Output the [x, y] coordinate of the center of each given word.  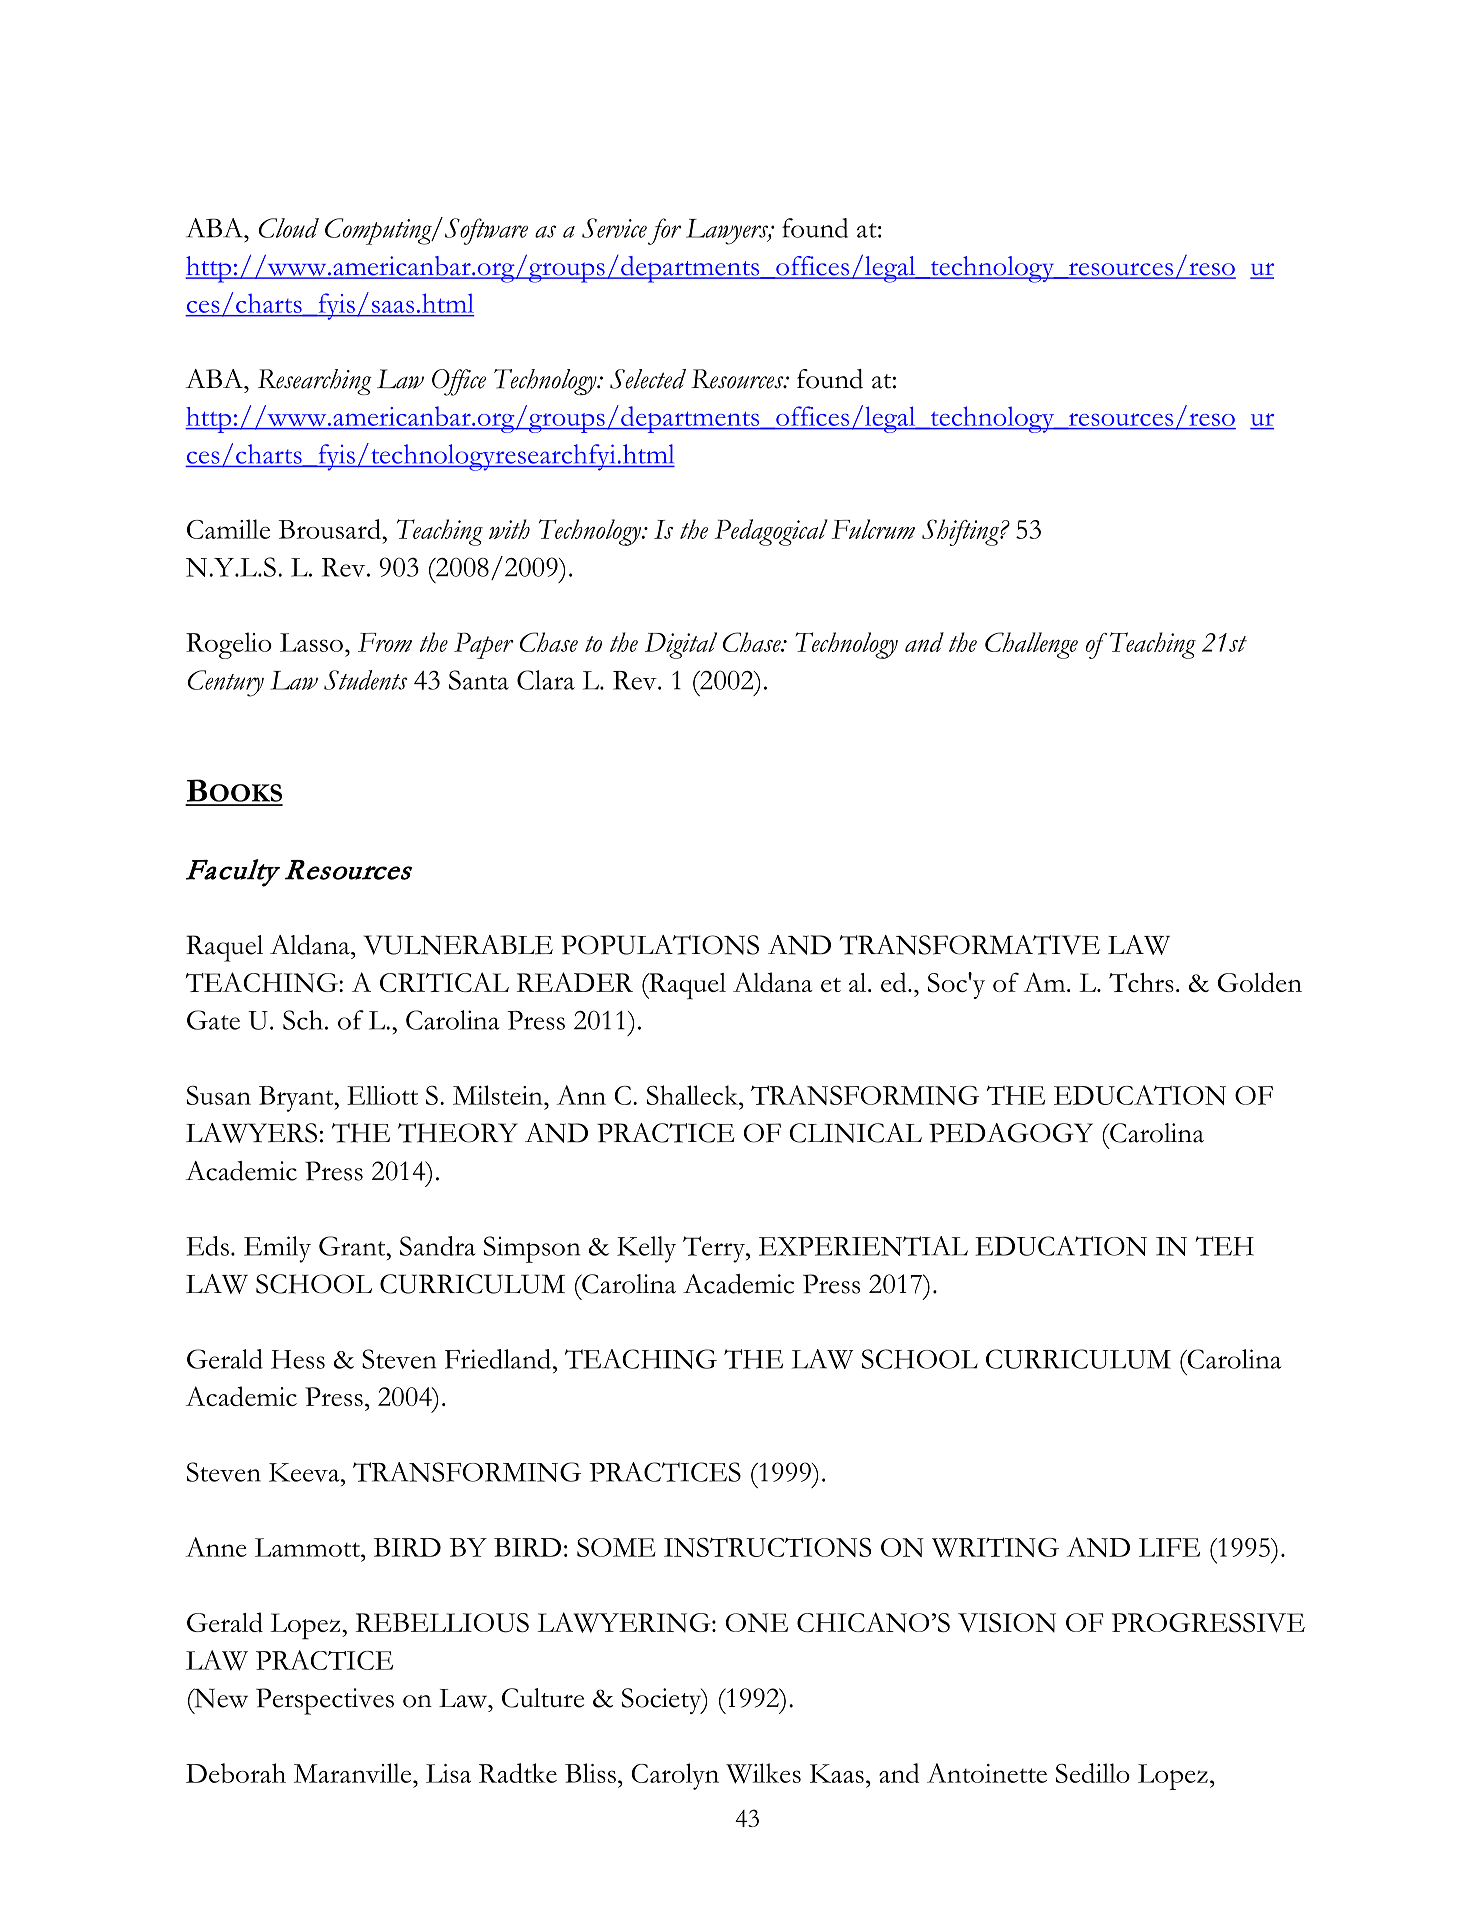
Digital [681, 645]
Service [614, 228]
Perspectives [325, 1701]
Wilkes [763, 1773]
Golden [1260, 982]
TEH [1224, 1246]
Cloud [289, 228]
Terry [715, 1249]
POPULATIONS [660, 945]
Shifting [961, 532]
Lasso [311, 642]
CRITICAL [444, 982]
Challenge [1031, 645]
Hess [298, 1359]
